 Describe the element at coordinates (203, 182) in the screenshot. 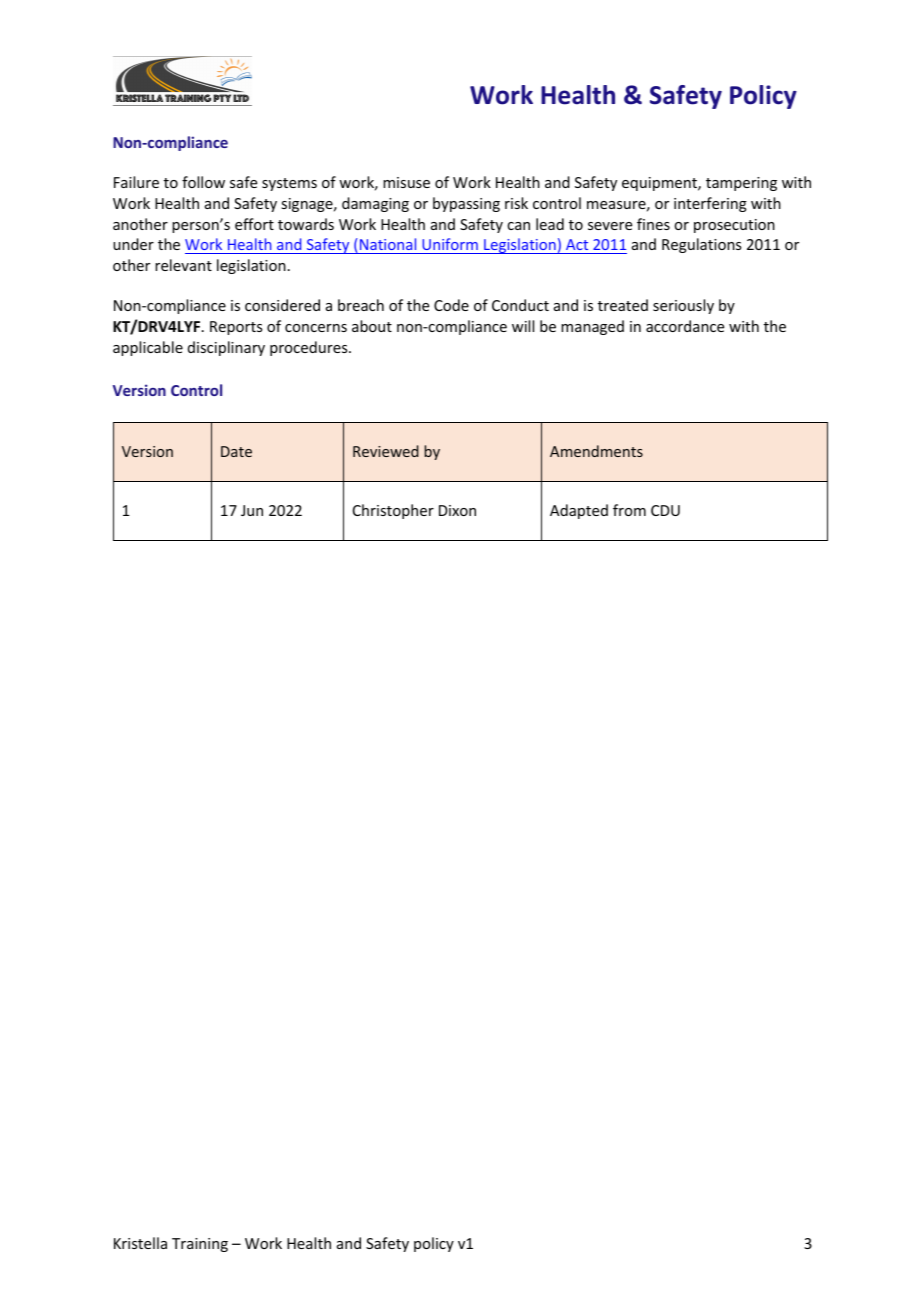

I see `follow` at that location.
